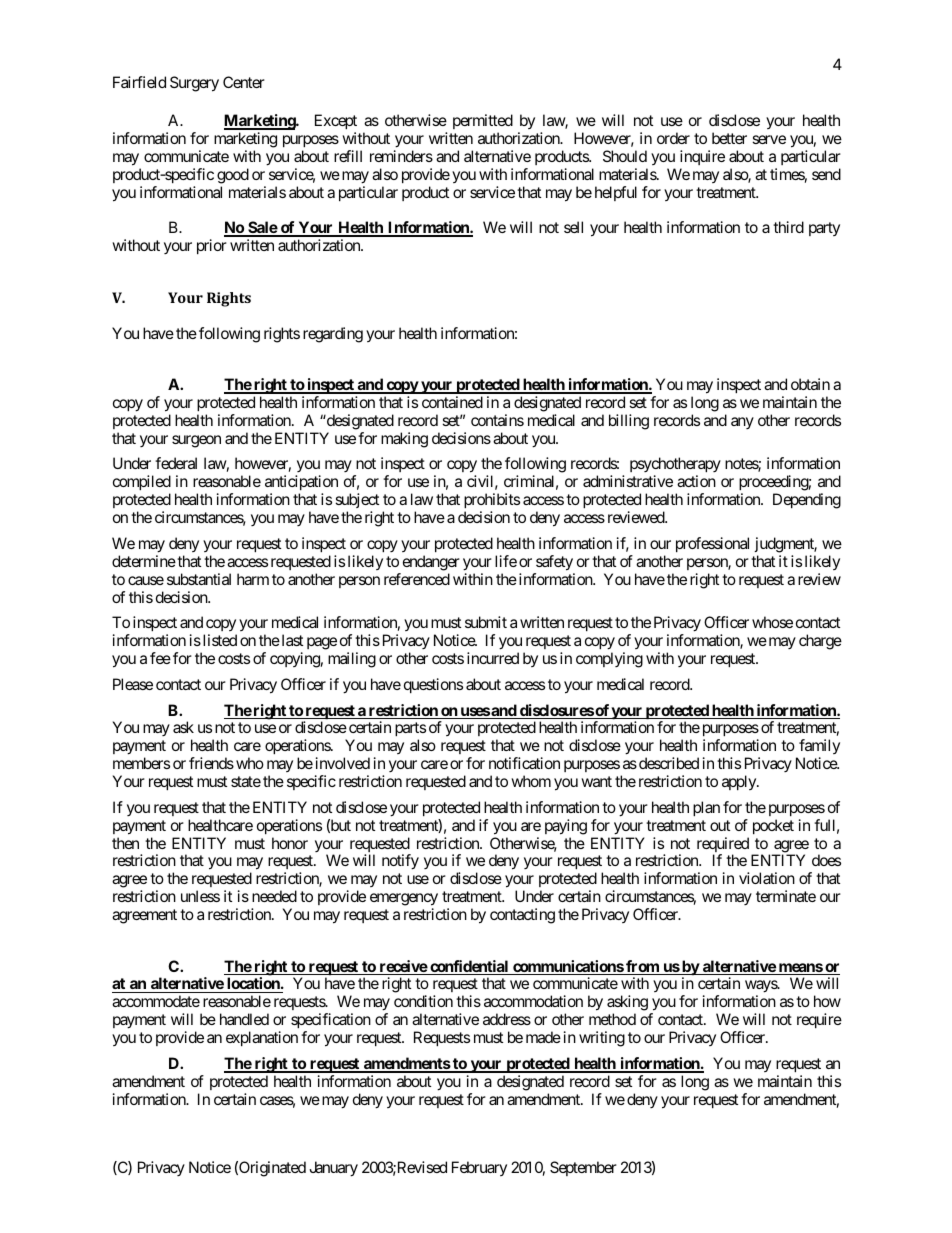 This screenshot has height=1233, width=952. I want to click on prohibits, so click(492, 502).
